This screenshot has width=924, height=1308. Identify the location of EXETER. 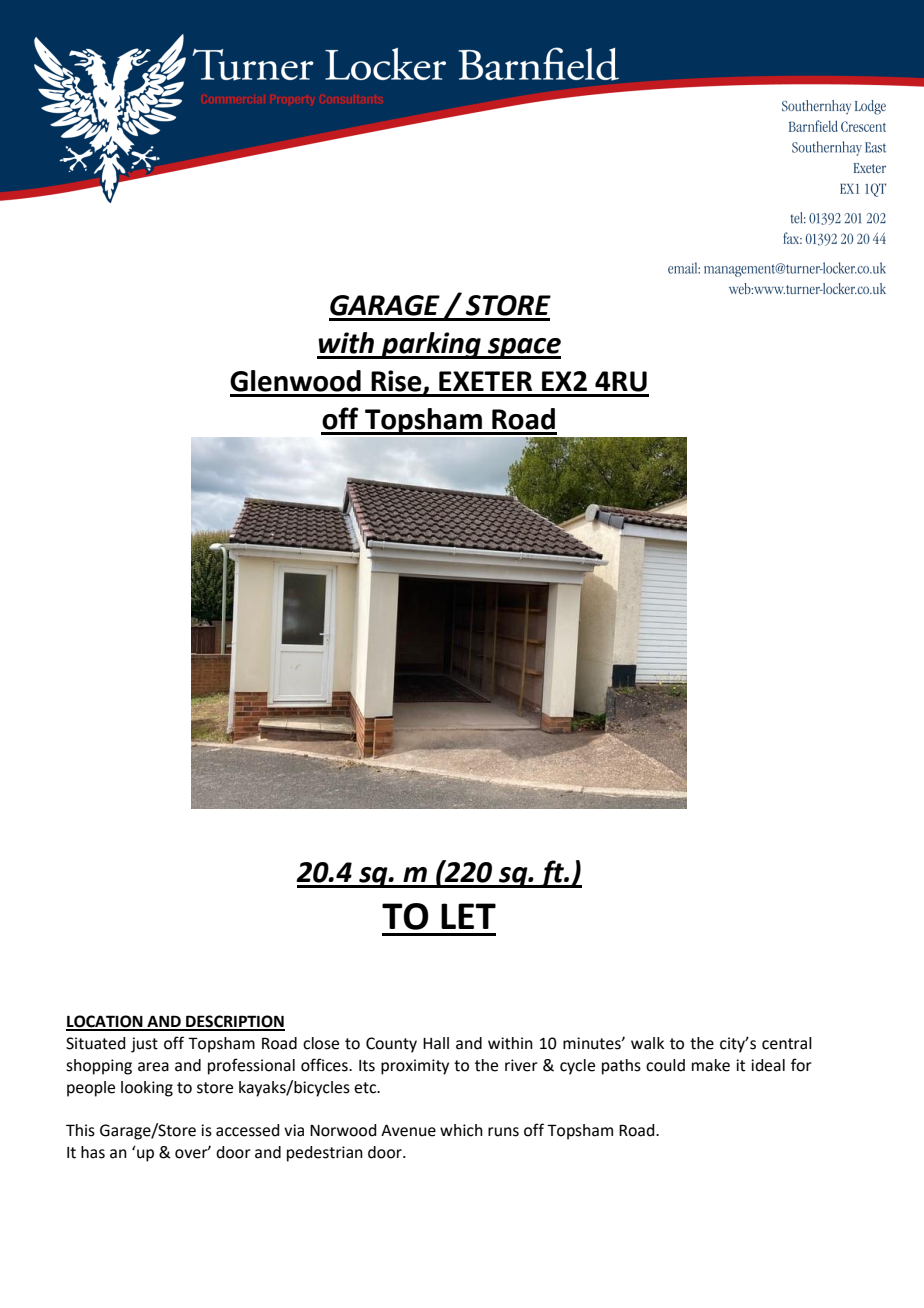
(485, 381).
